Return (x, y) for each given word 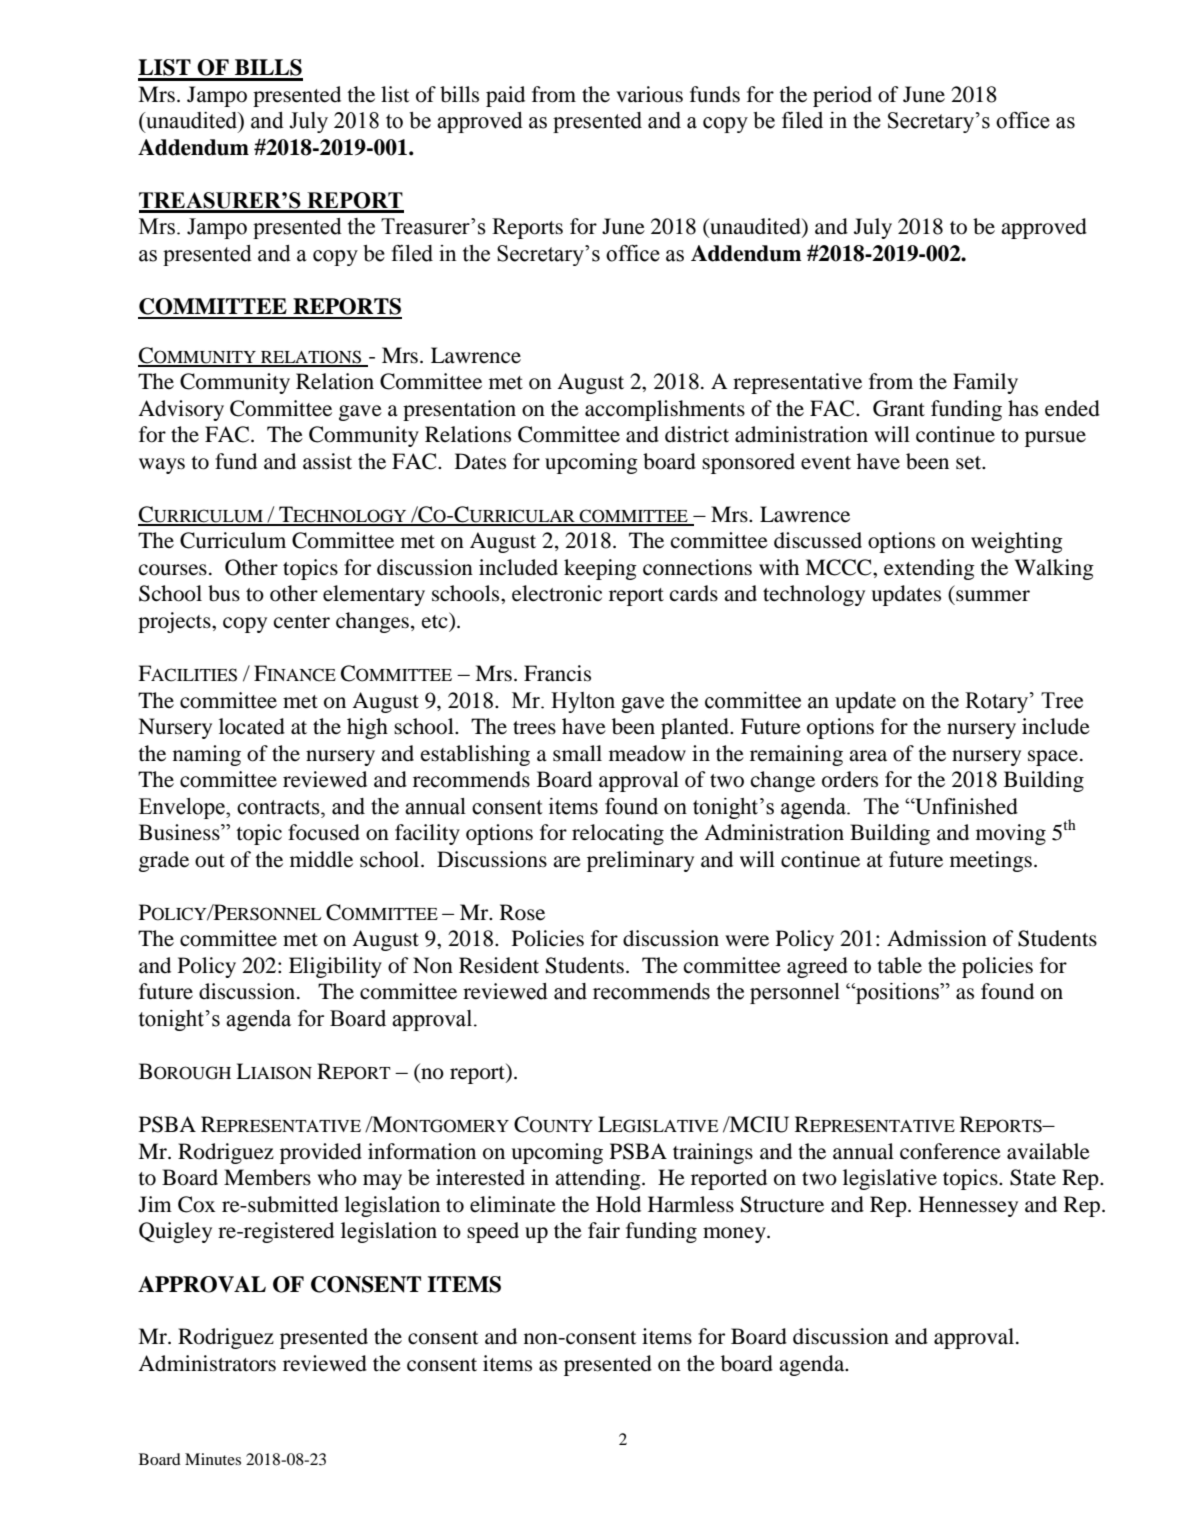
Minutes (213, 1459)
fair (604, 1230)
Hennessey (968, 1206)
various (649, 94)
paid (505, 96)
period (842, 96)
